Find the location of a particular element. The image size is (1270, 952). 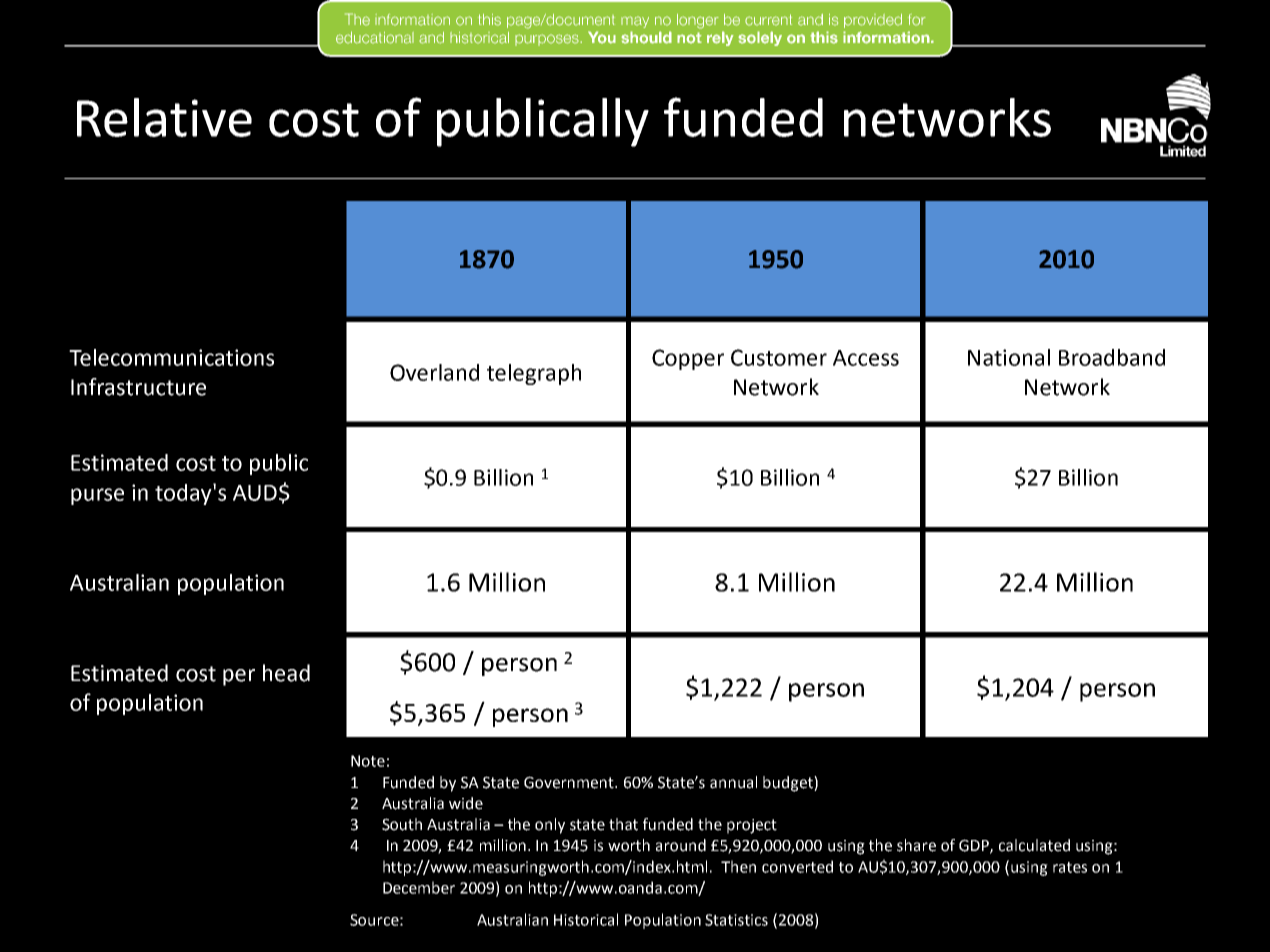

AUD is located at coordinates (255, 493).
